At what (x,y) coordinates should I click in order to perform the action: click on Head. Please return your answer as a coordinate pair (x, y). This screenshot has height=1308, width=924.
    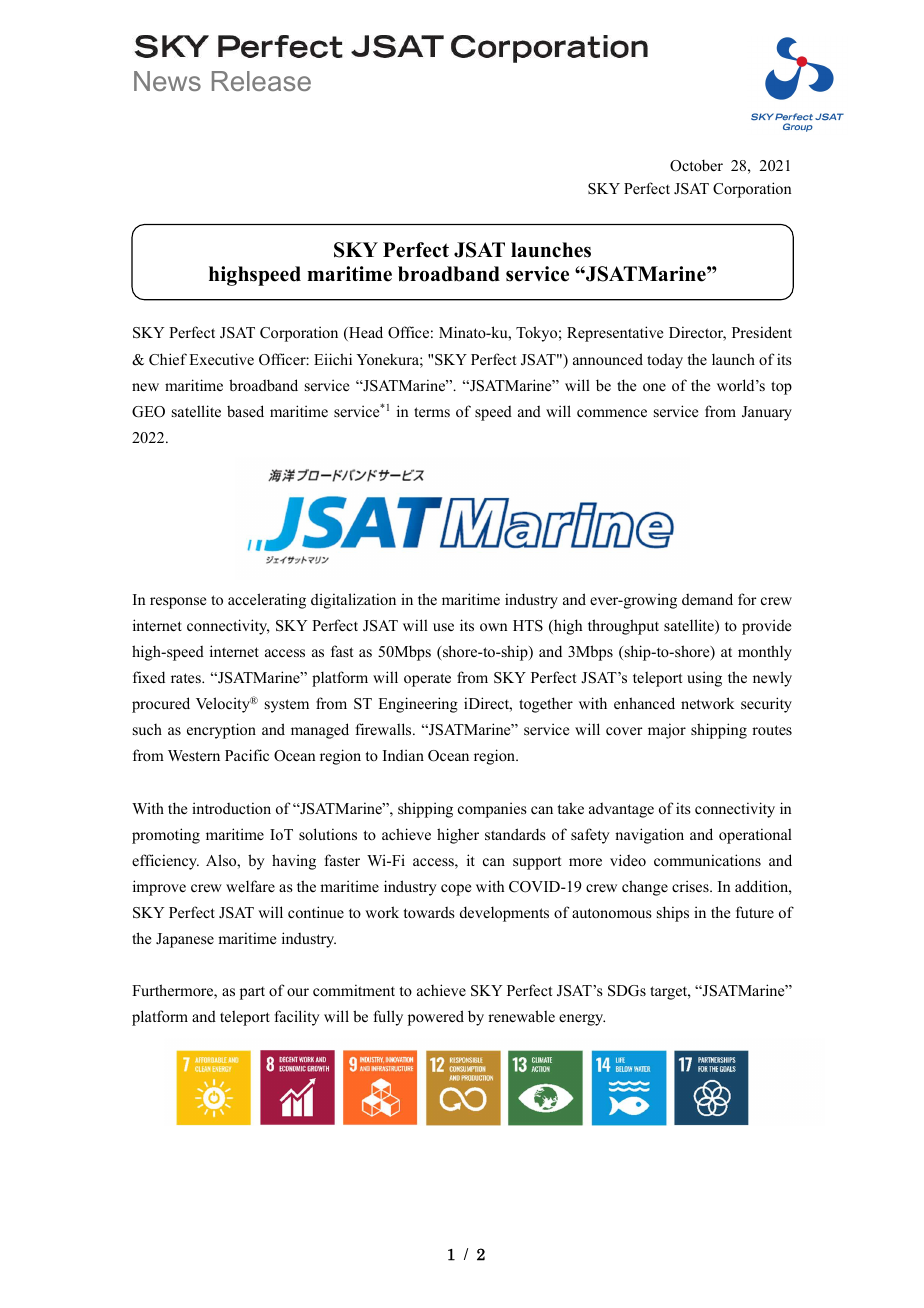
    Looking at the image, I should click on (365, 333).
